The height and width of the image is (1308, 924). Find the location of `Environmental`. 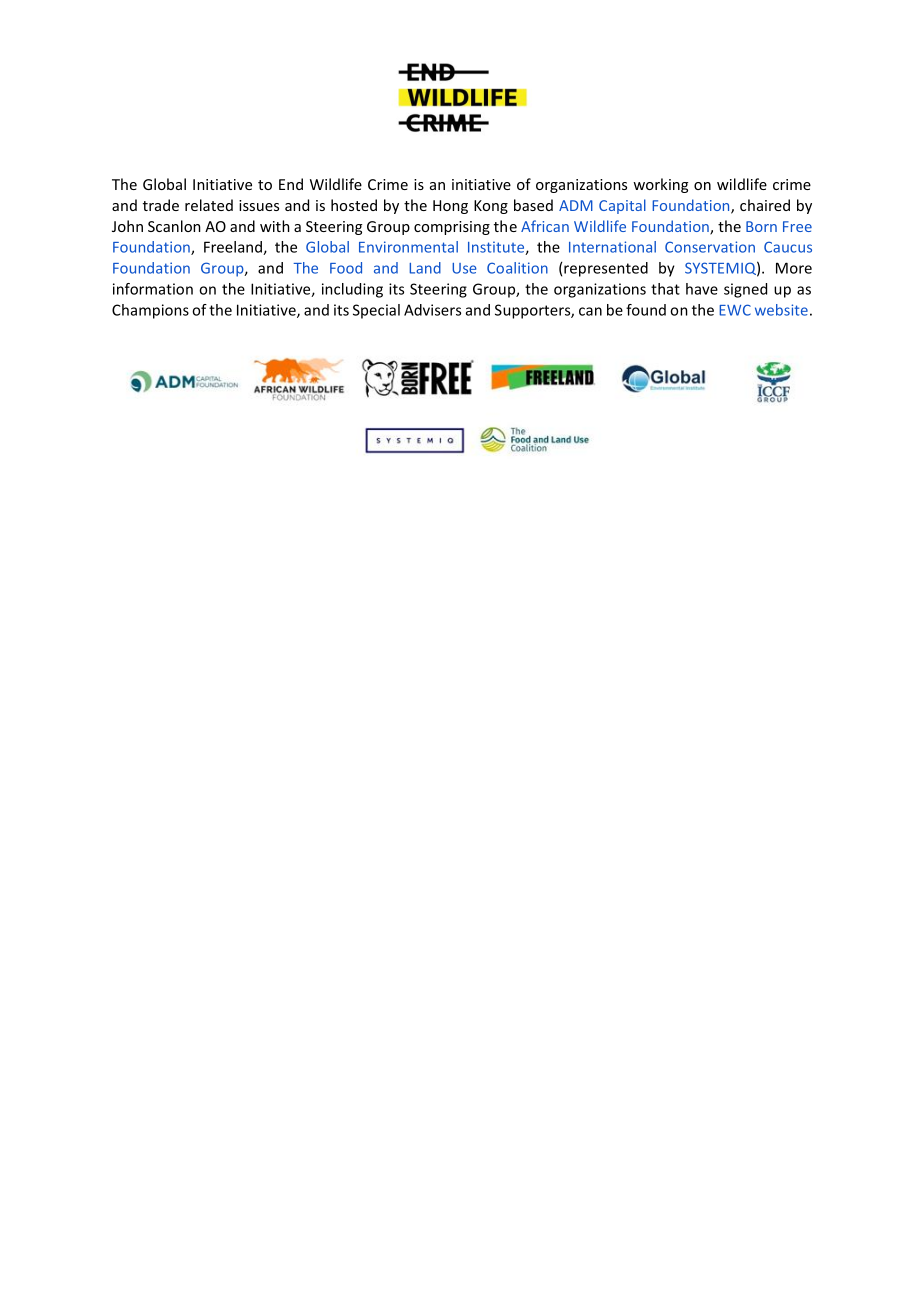

Environmental is located at coordinates (408, 247).
